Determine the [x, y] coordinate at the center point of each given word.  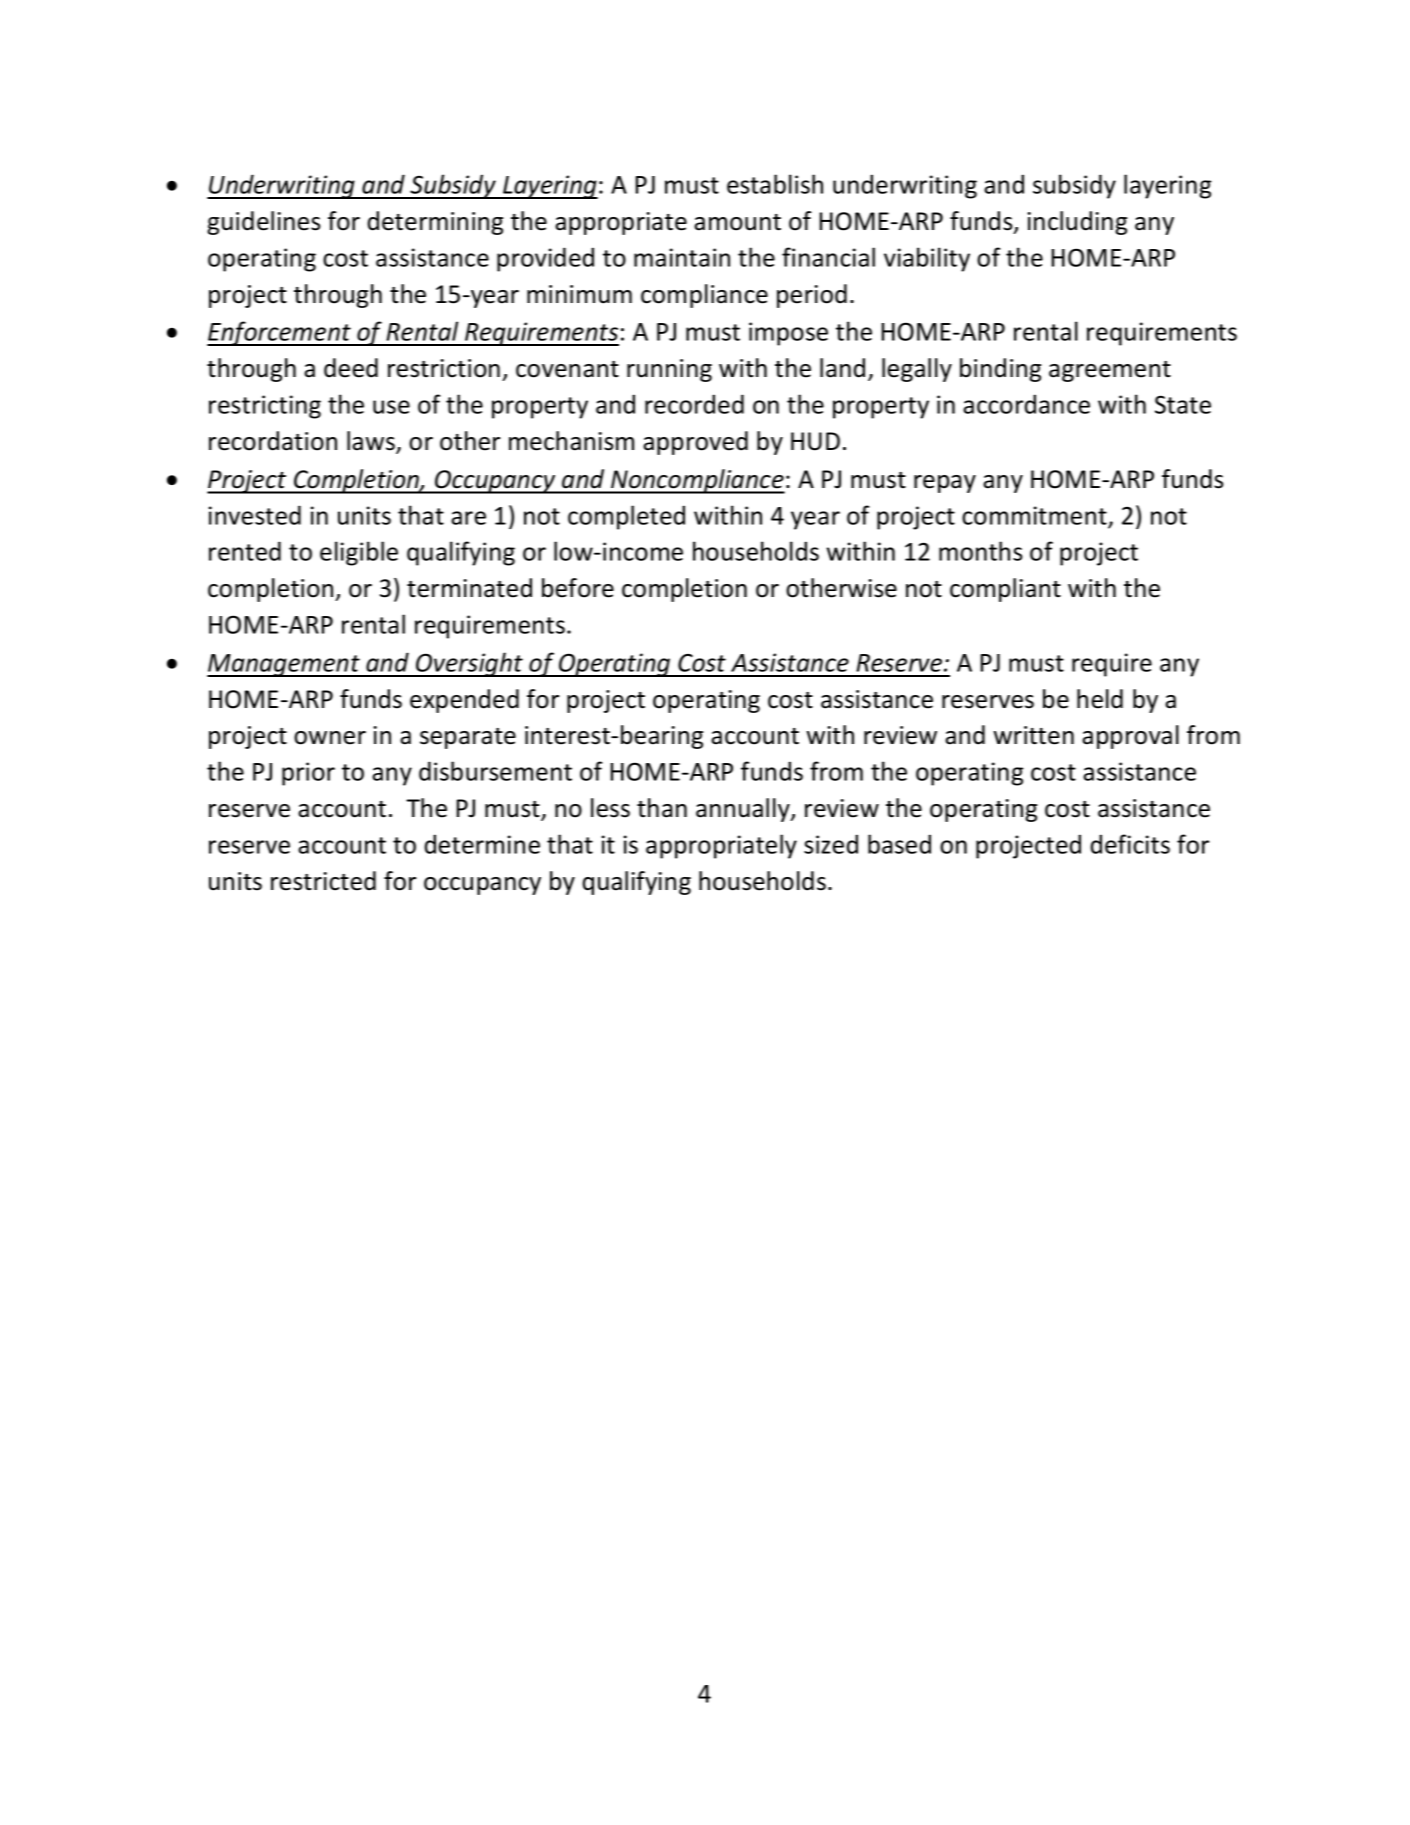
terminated [469, 588]
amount [737, 222]
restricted [323, 881]
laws [372, 442]
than [662, 808]
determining [435, 223]
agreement [1110, 371]
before [578, 588]
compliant [1005, 590]
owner [330, 738]
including [1077, 223]
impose [788, 334]
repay [945, 484]
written [1033, 735]
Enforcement [280, 333]
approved [695, 443]
